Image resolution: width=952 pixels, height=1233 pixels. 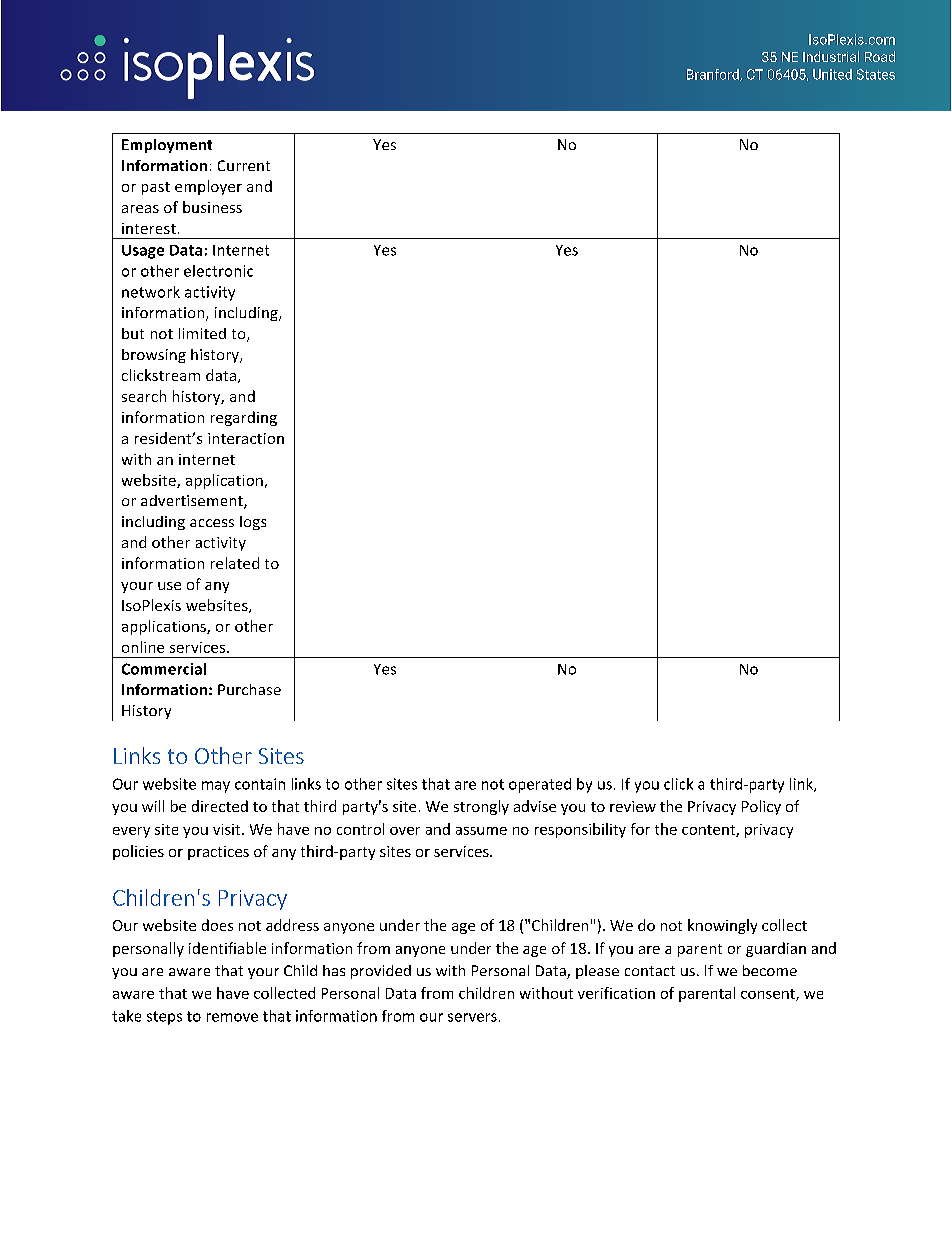 I want to click on Purchase, so click(x=249, y=689).
